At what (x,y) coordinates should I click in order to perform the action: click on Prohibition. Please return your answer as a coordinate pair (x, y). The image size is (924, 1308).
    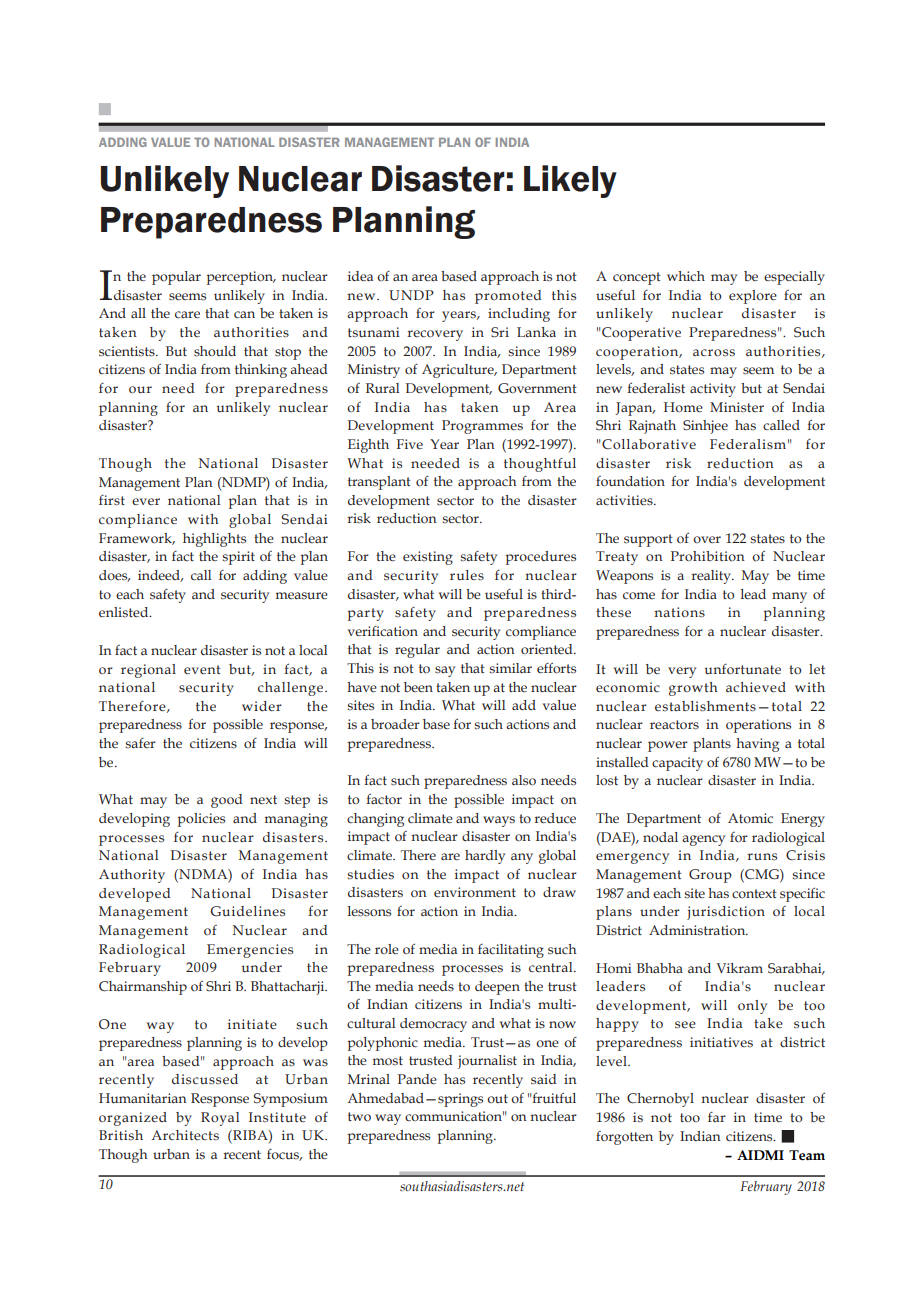
    Looking at the image, I should click on (708, 556).
